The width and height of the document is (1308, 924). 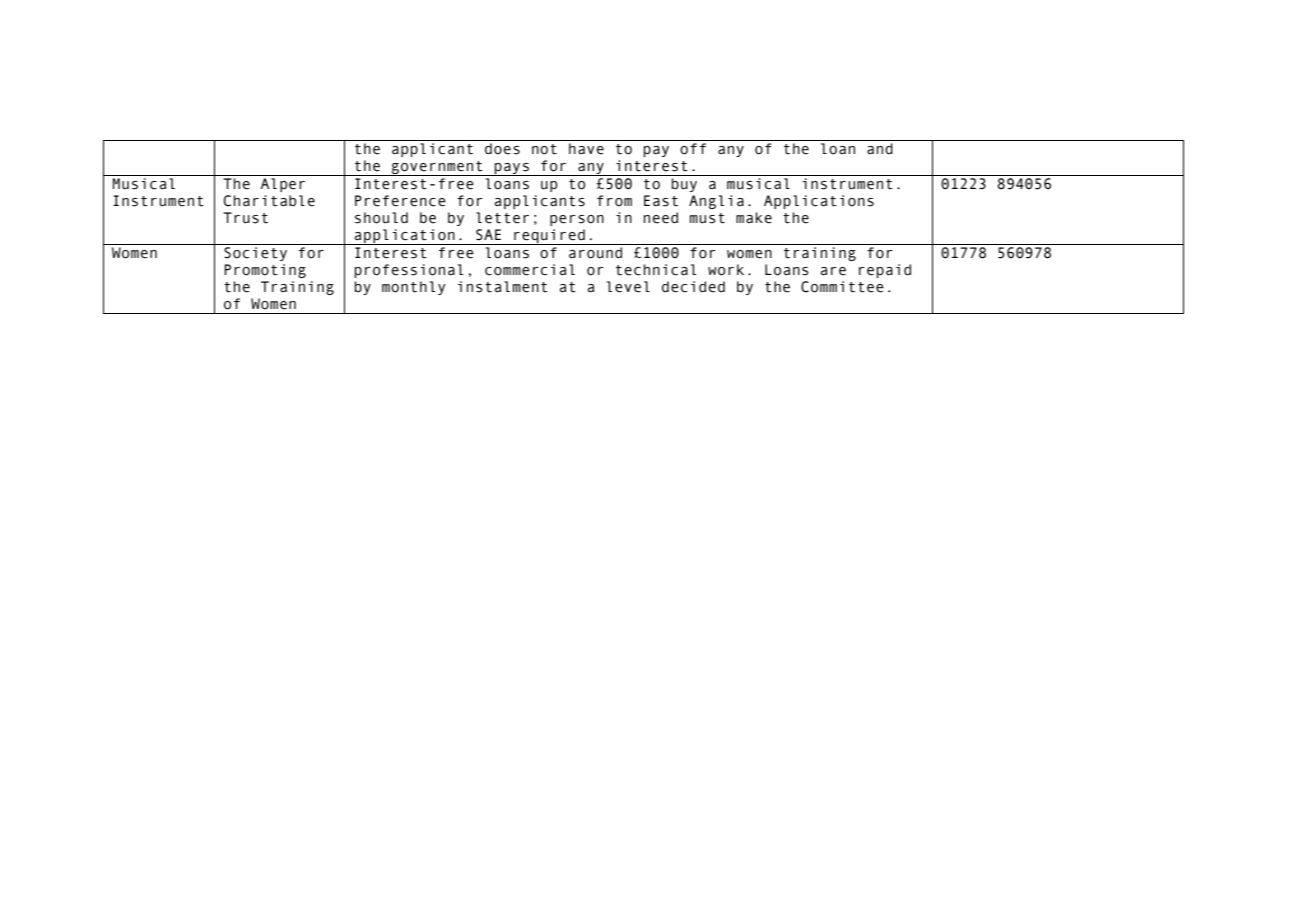 What do you see at coordinates (503, 287) in the document?
I see `instalment` at bounding box center [503, 287].
